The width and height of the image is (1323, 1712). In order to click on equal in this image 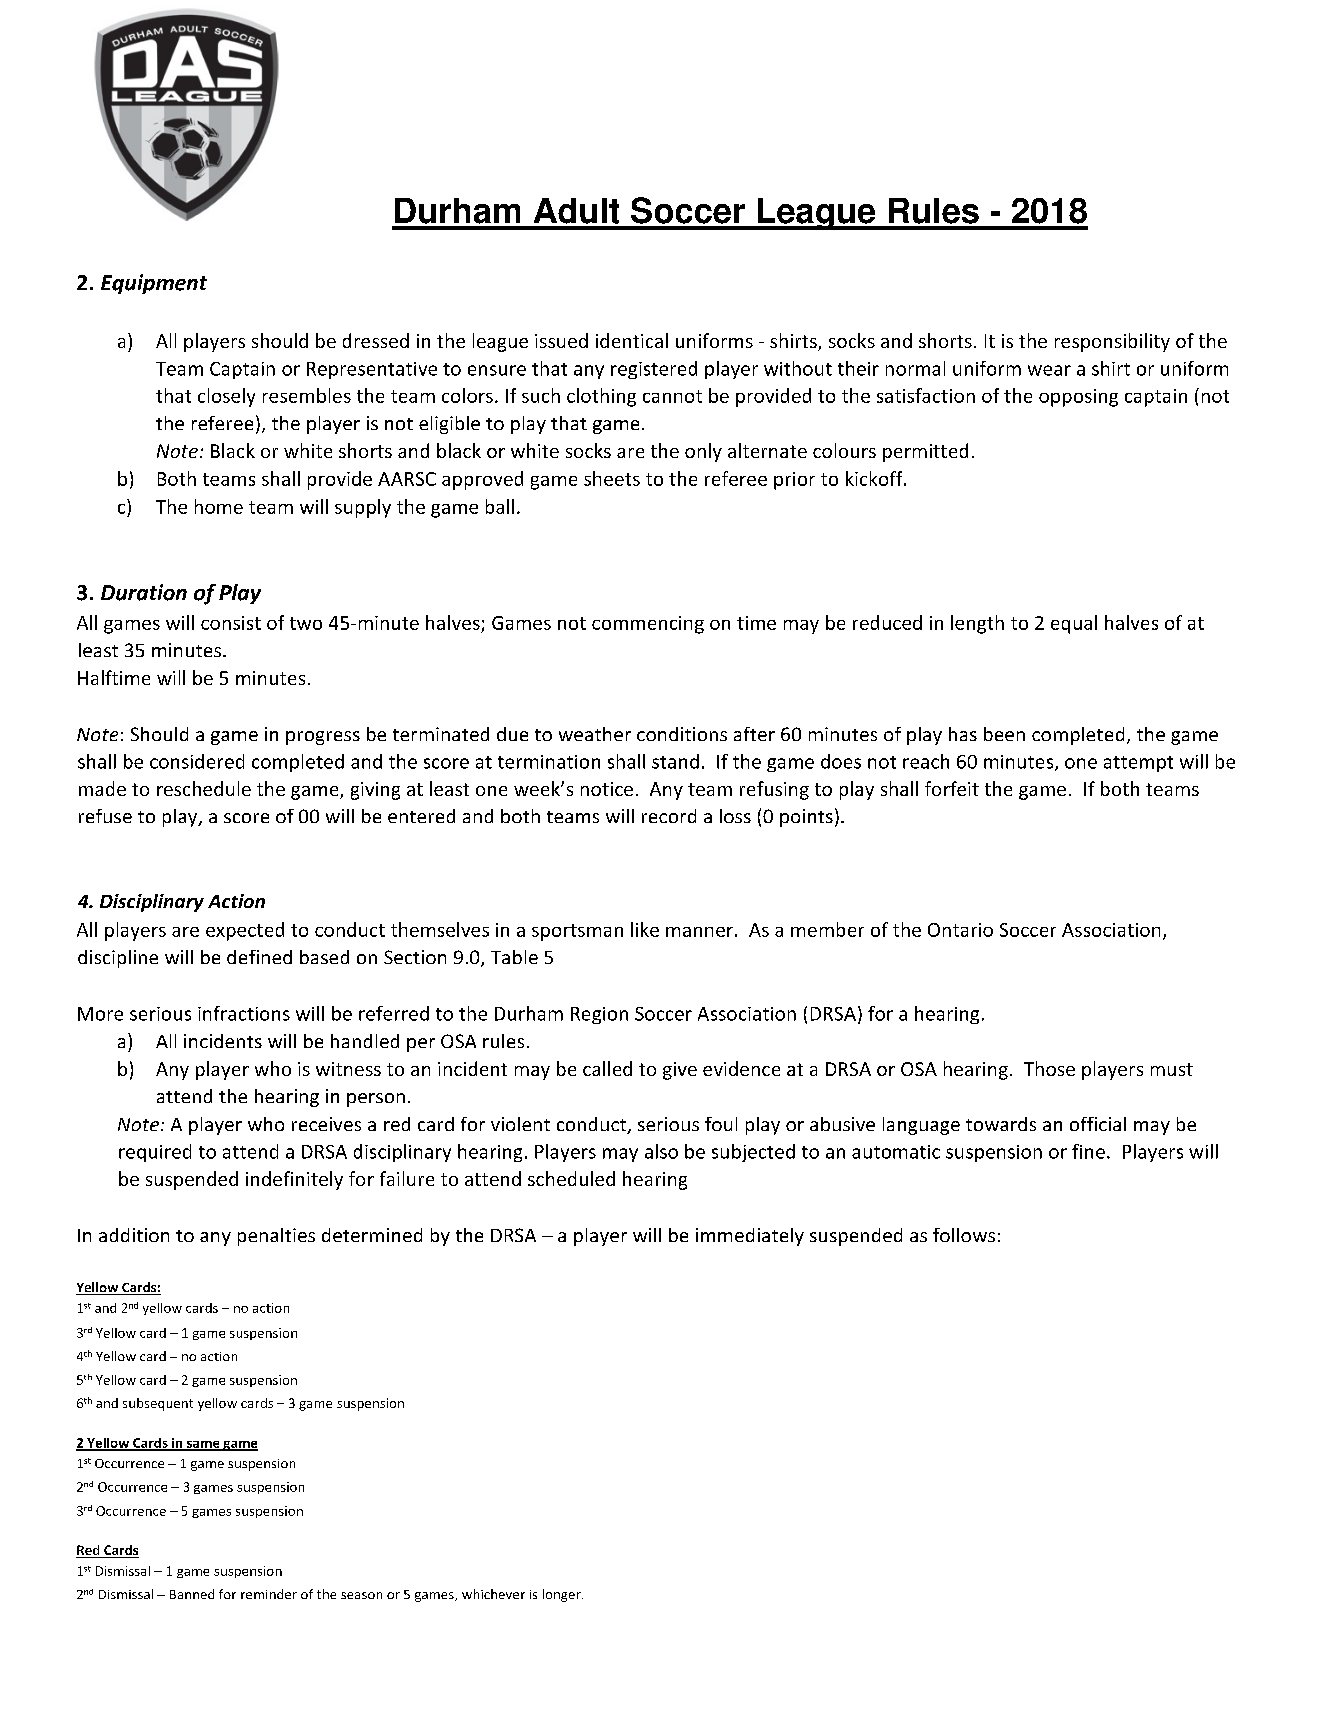, I will do `click(1074, 624)`.
